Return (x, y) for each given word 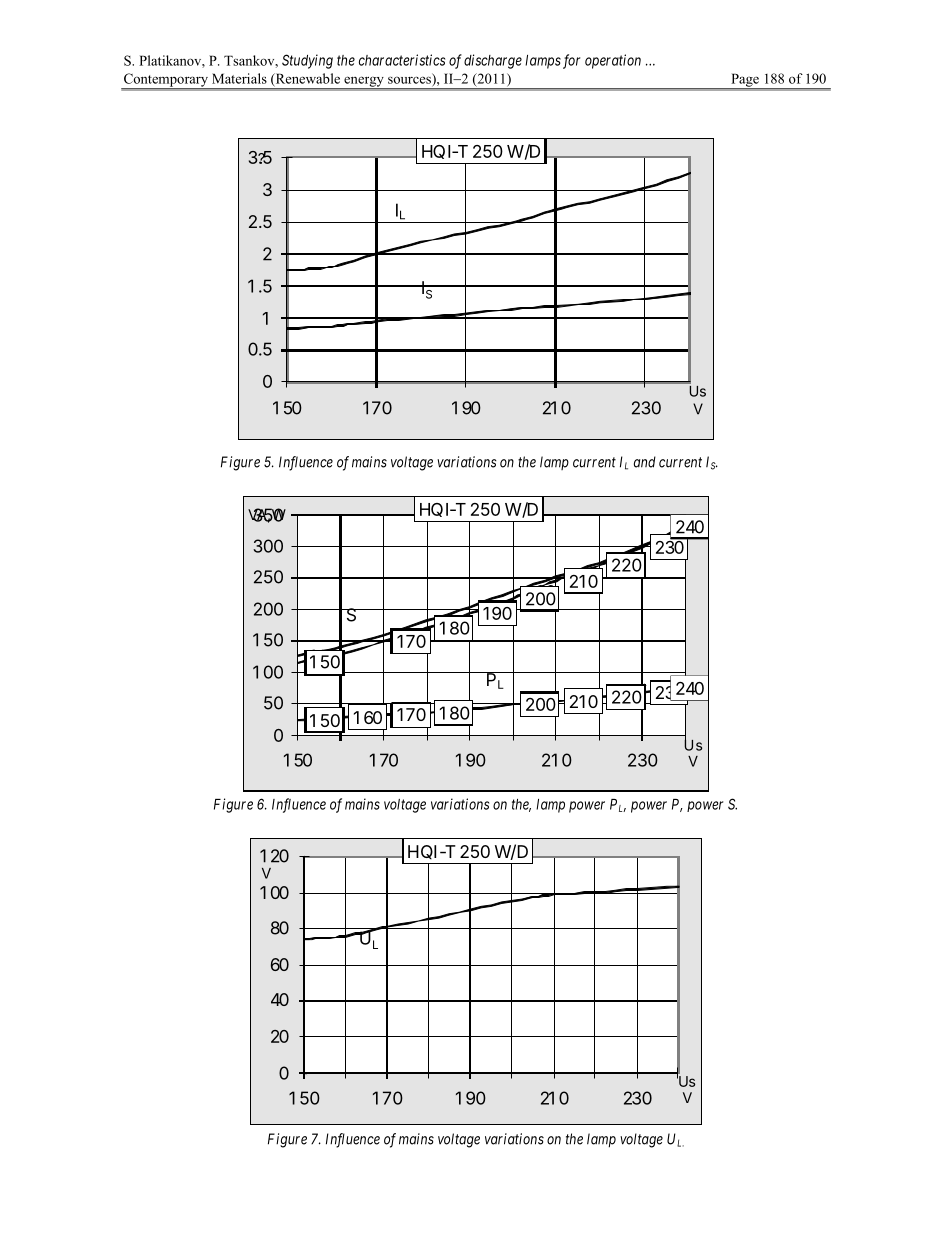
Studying (307, 61)
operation (613, 61)
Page (745, 81)
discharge (493, 61)
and (645, 462)
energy (364, 83)
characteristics (402, 60)
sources (410, 79)
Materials (239, 78)
